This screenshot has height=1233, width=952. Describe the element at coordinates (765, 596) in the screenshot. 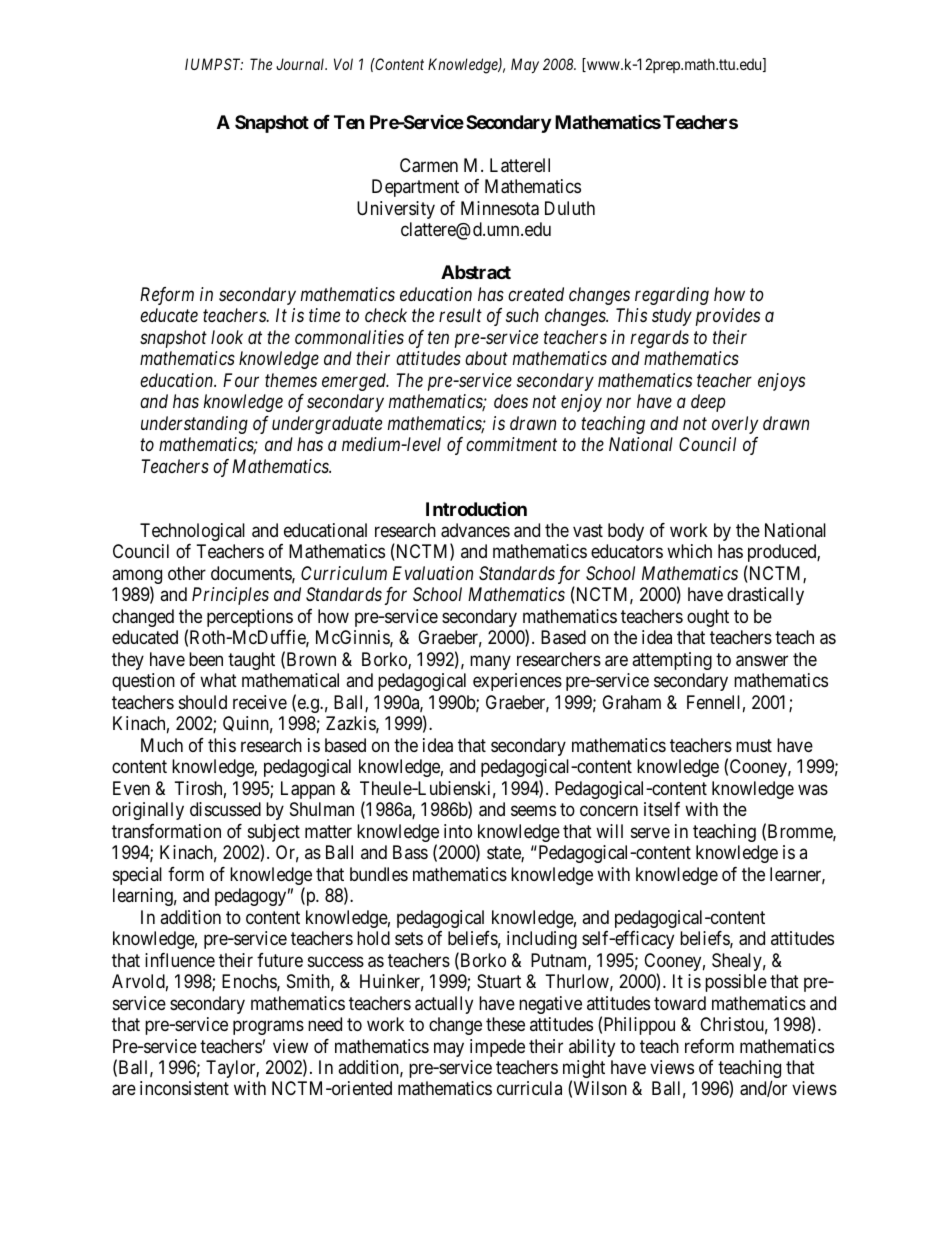

I see `drastically` at that location.
